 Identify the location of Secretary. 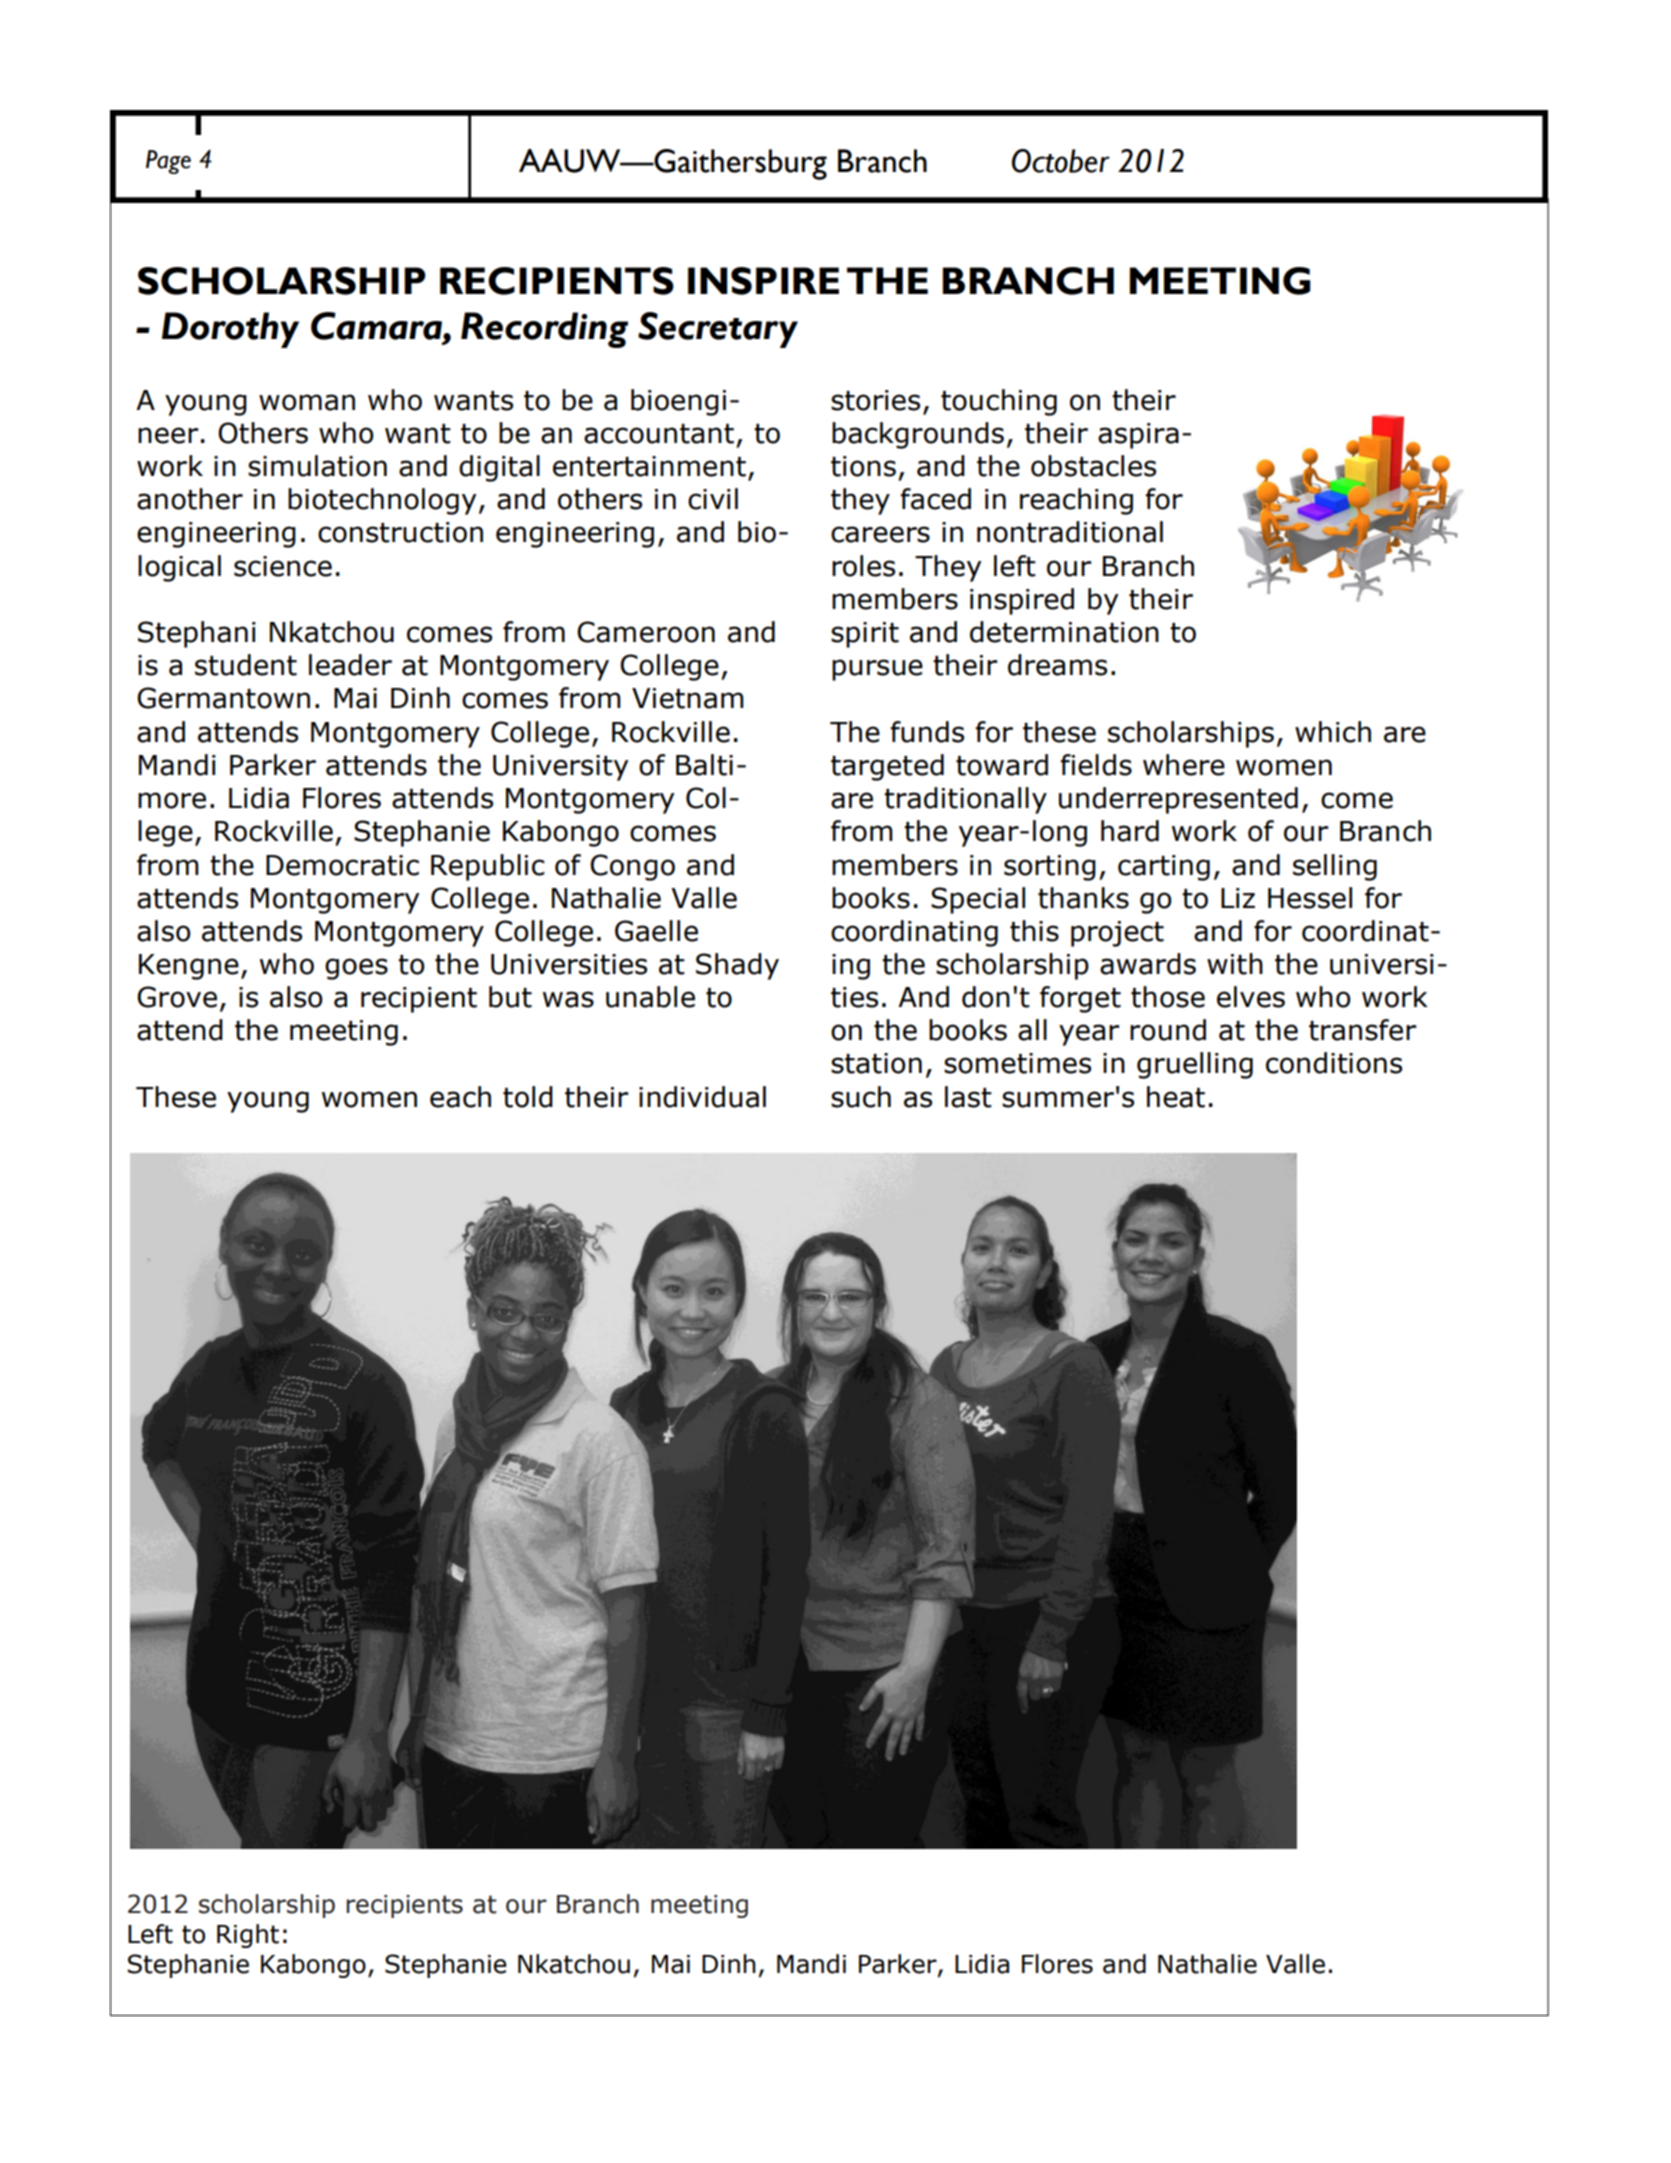
(718, 330).
